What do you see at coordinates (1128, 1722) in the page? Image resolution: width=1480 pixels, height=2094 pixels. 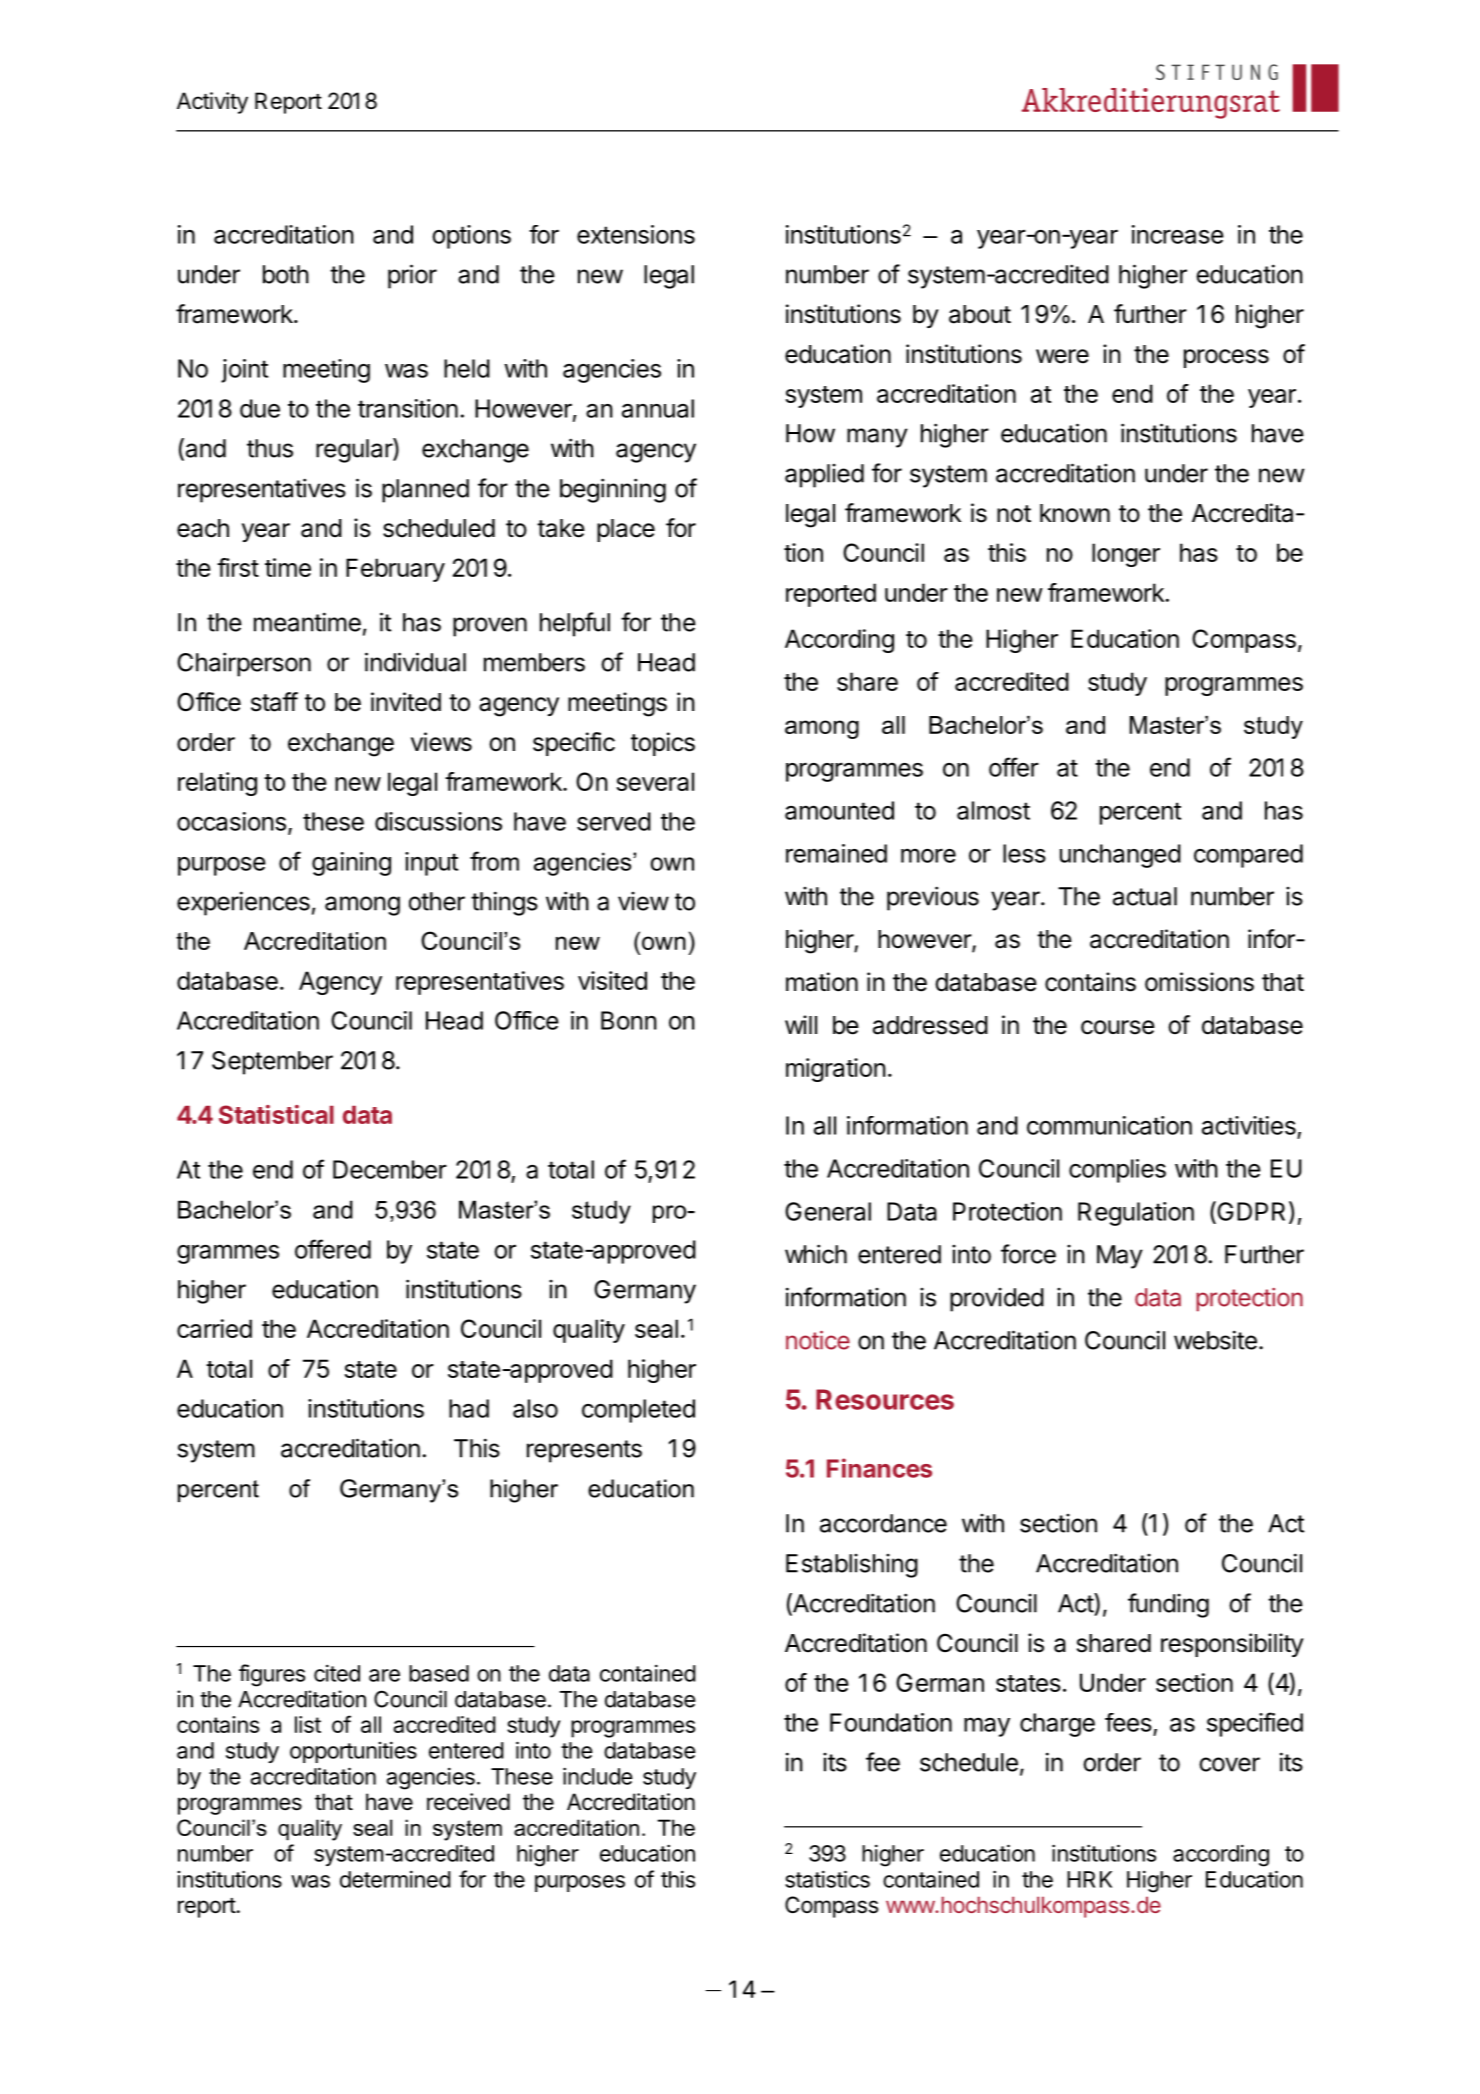 I see `fees` at bounding box center [1128, 1722].
